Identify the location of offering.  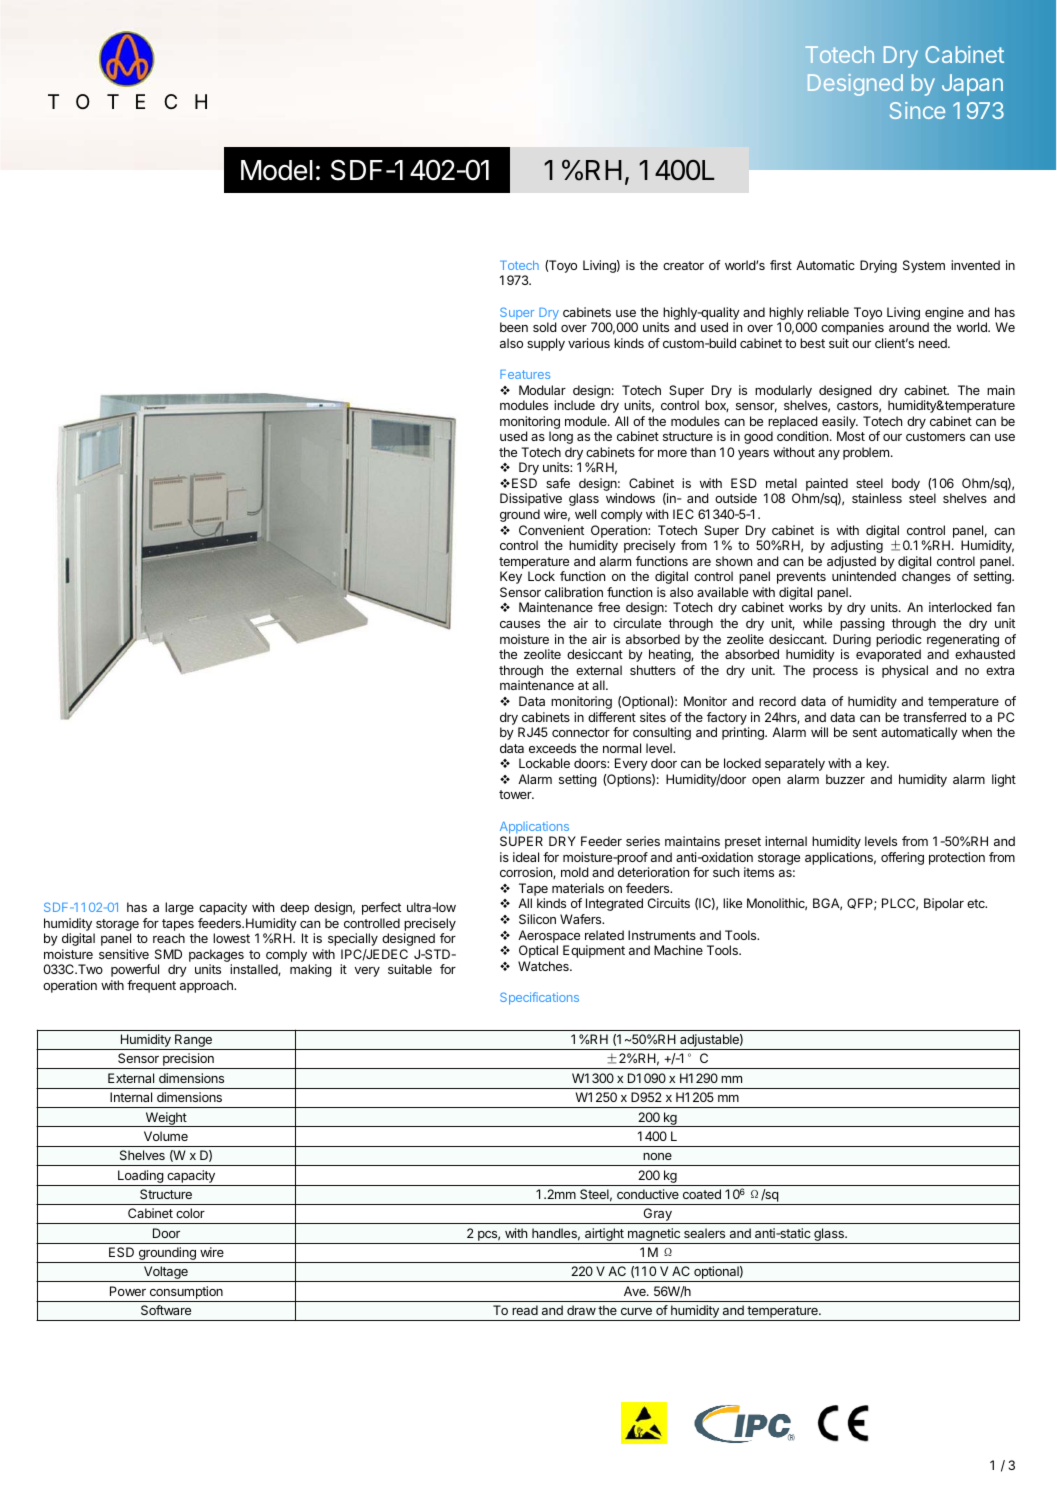
(902, 858).
